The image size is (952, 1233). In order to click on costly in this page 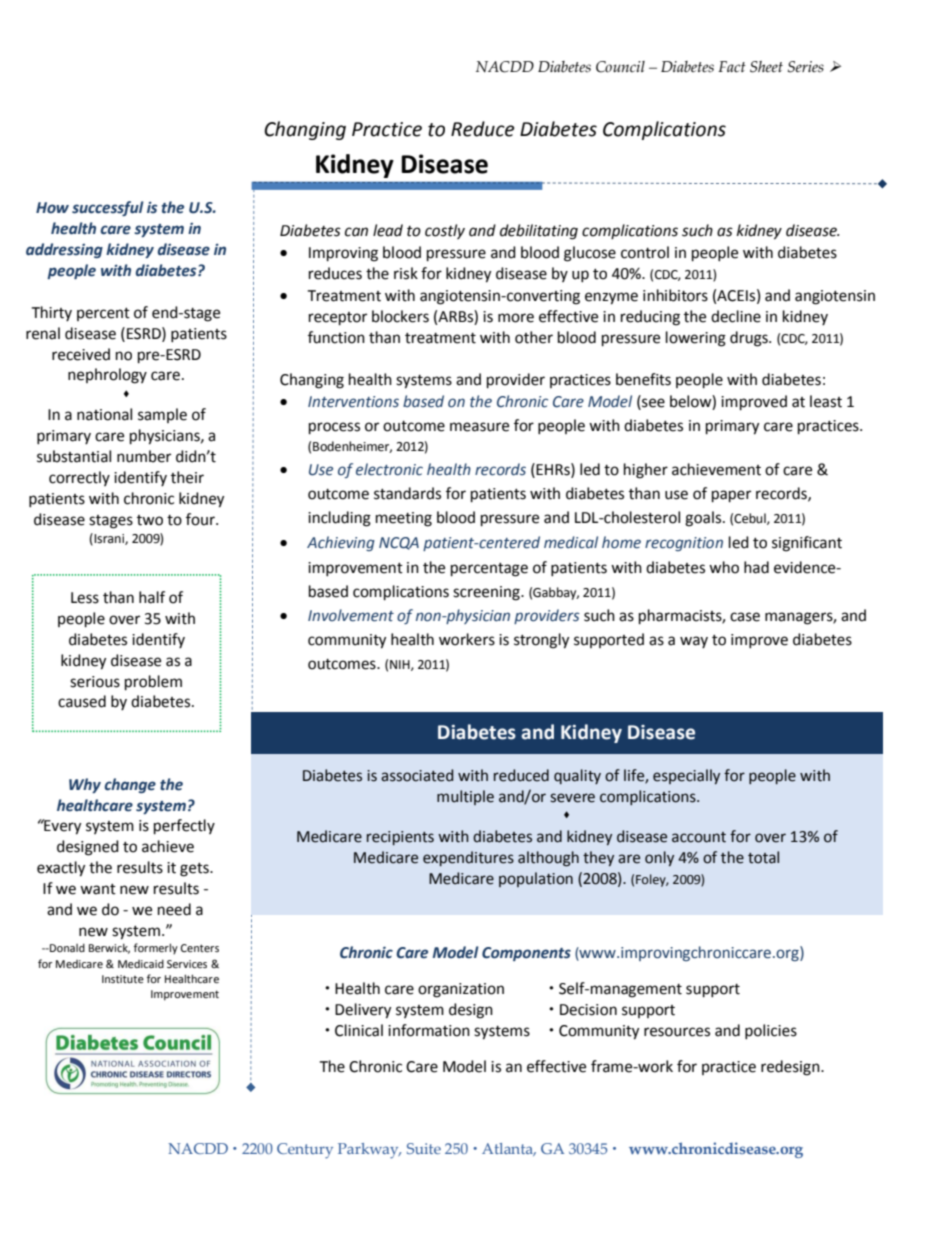, I will do `click(445, 231)`.
